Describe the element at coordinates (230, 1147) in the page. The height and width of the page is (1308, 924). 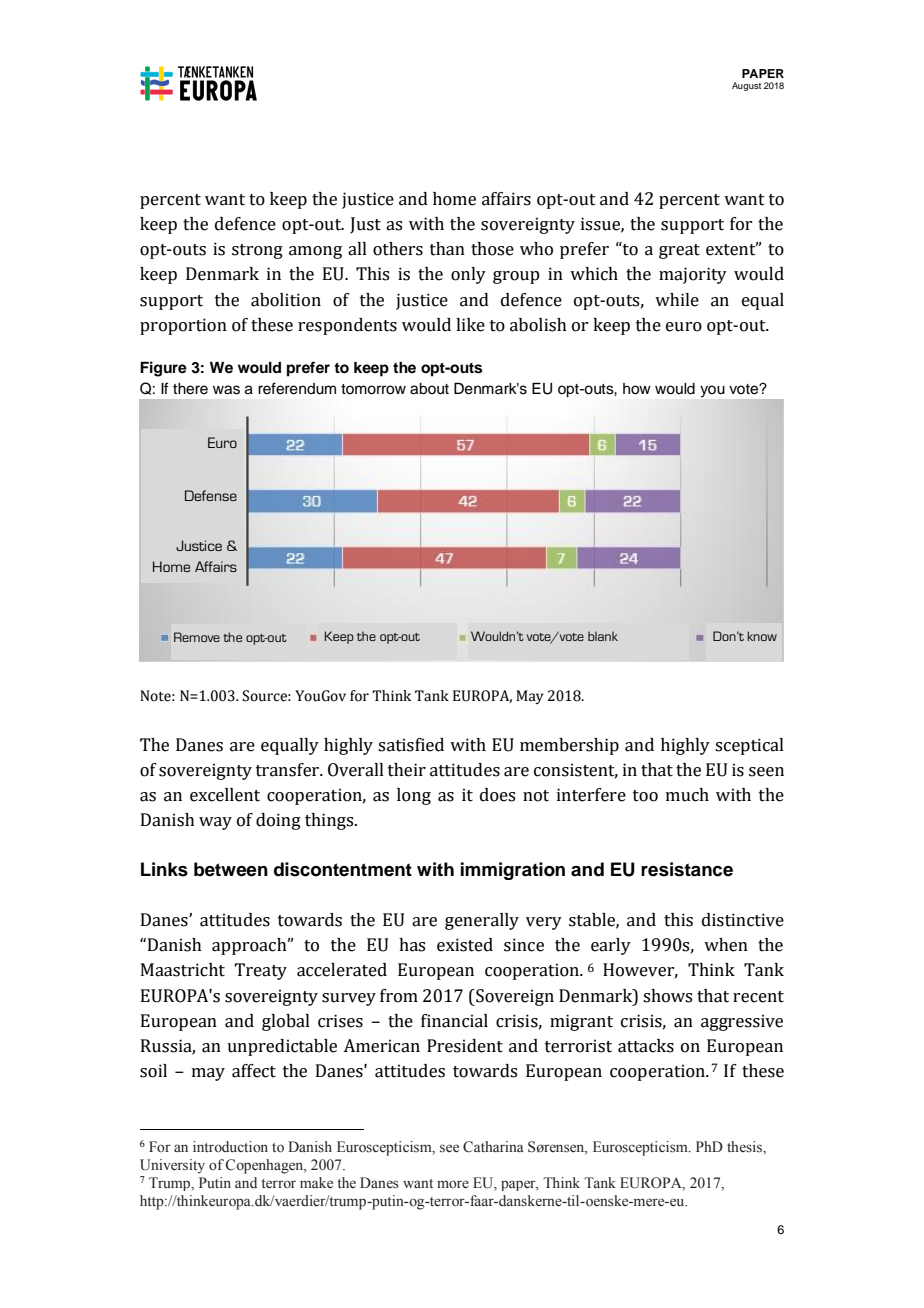
I see `introduction` at that location.
